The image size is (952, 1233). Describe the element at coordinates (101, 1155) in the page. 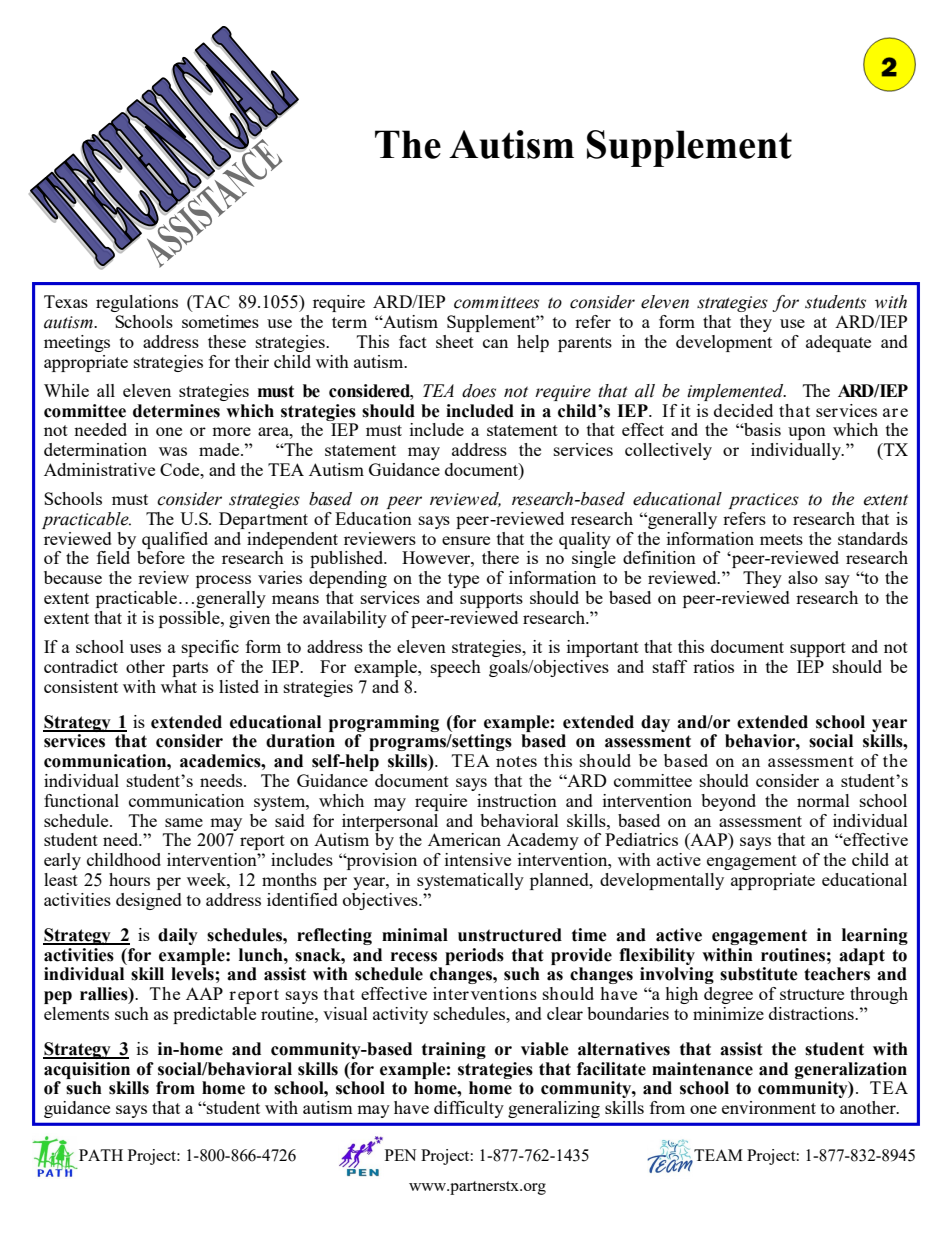

I see `PATH` at that location.
